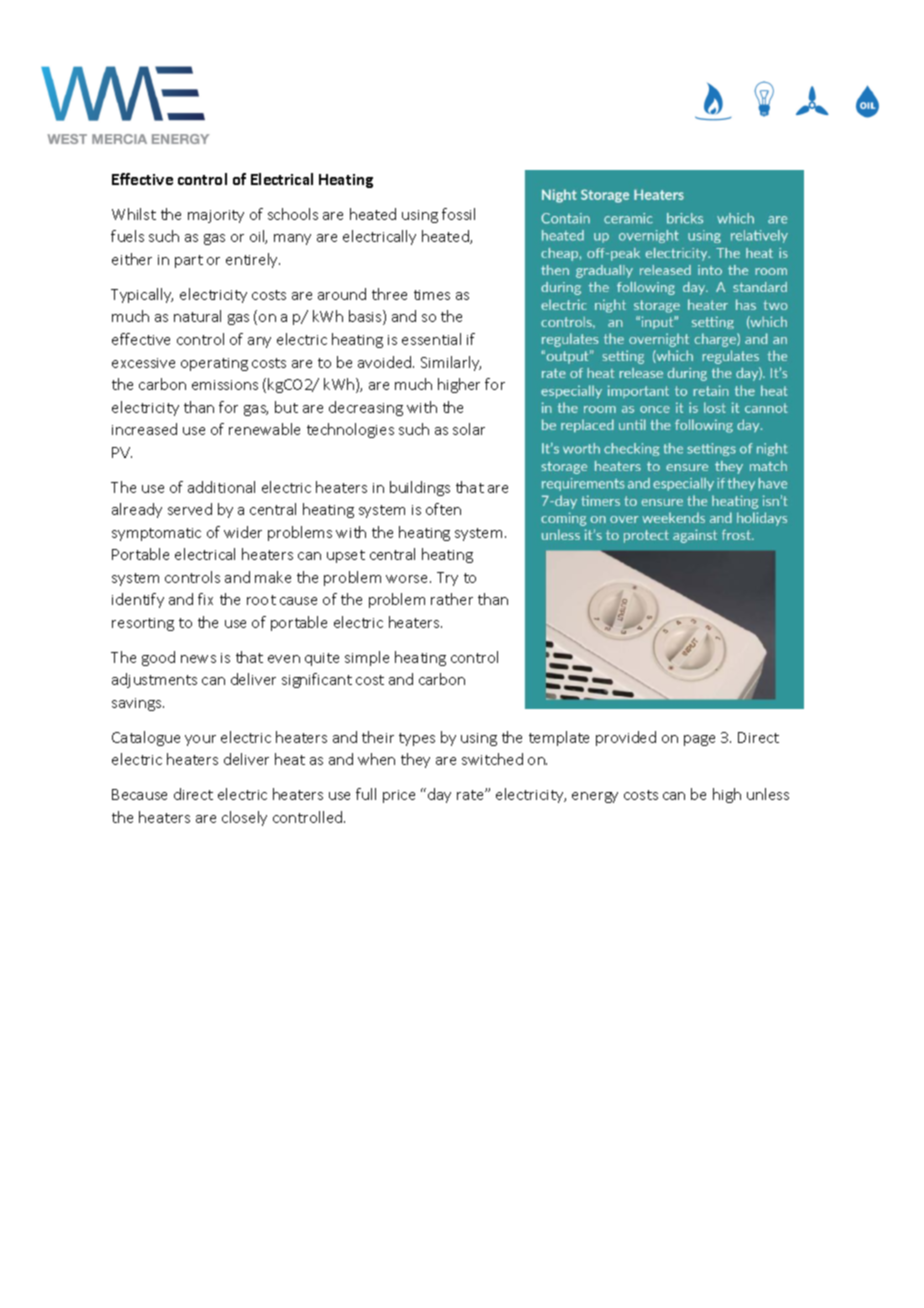  Describe the element at coordinates (432, 295) in the screenshot. I see `times` at that location.
